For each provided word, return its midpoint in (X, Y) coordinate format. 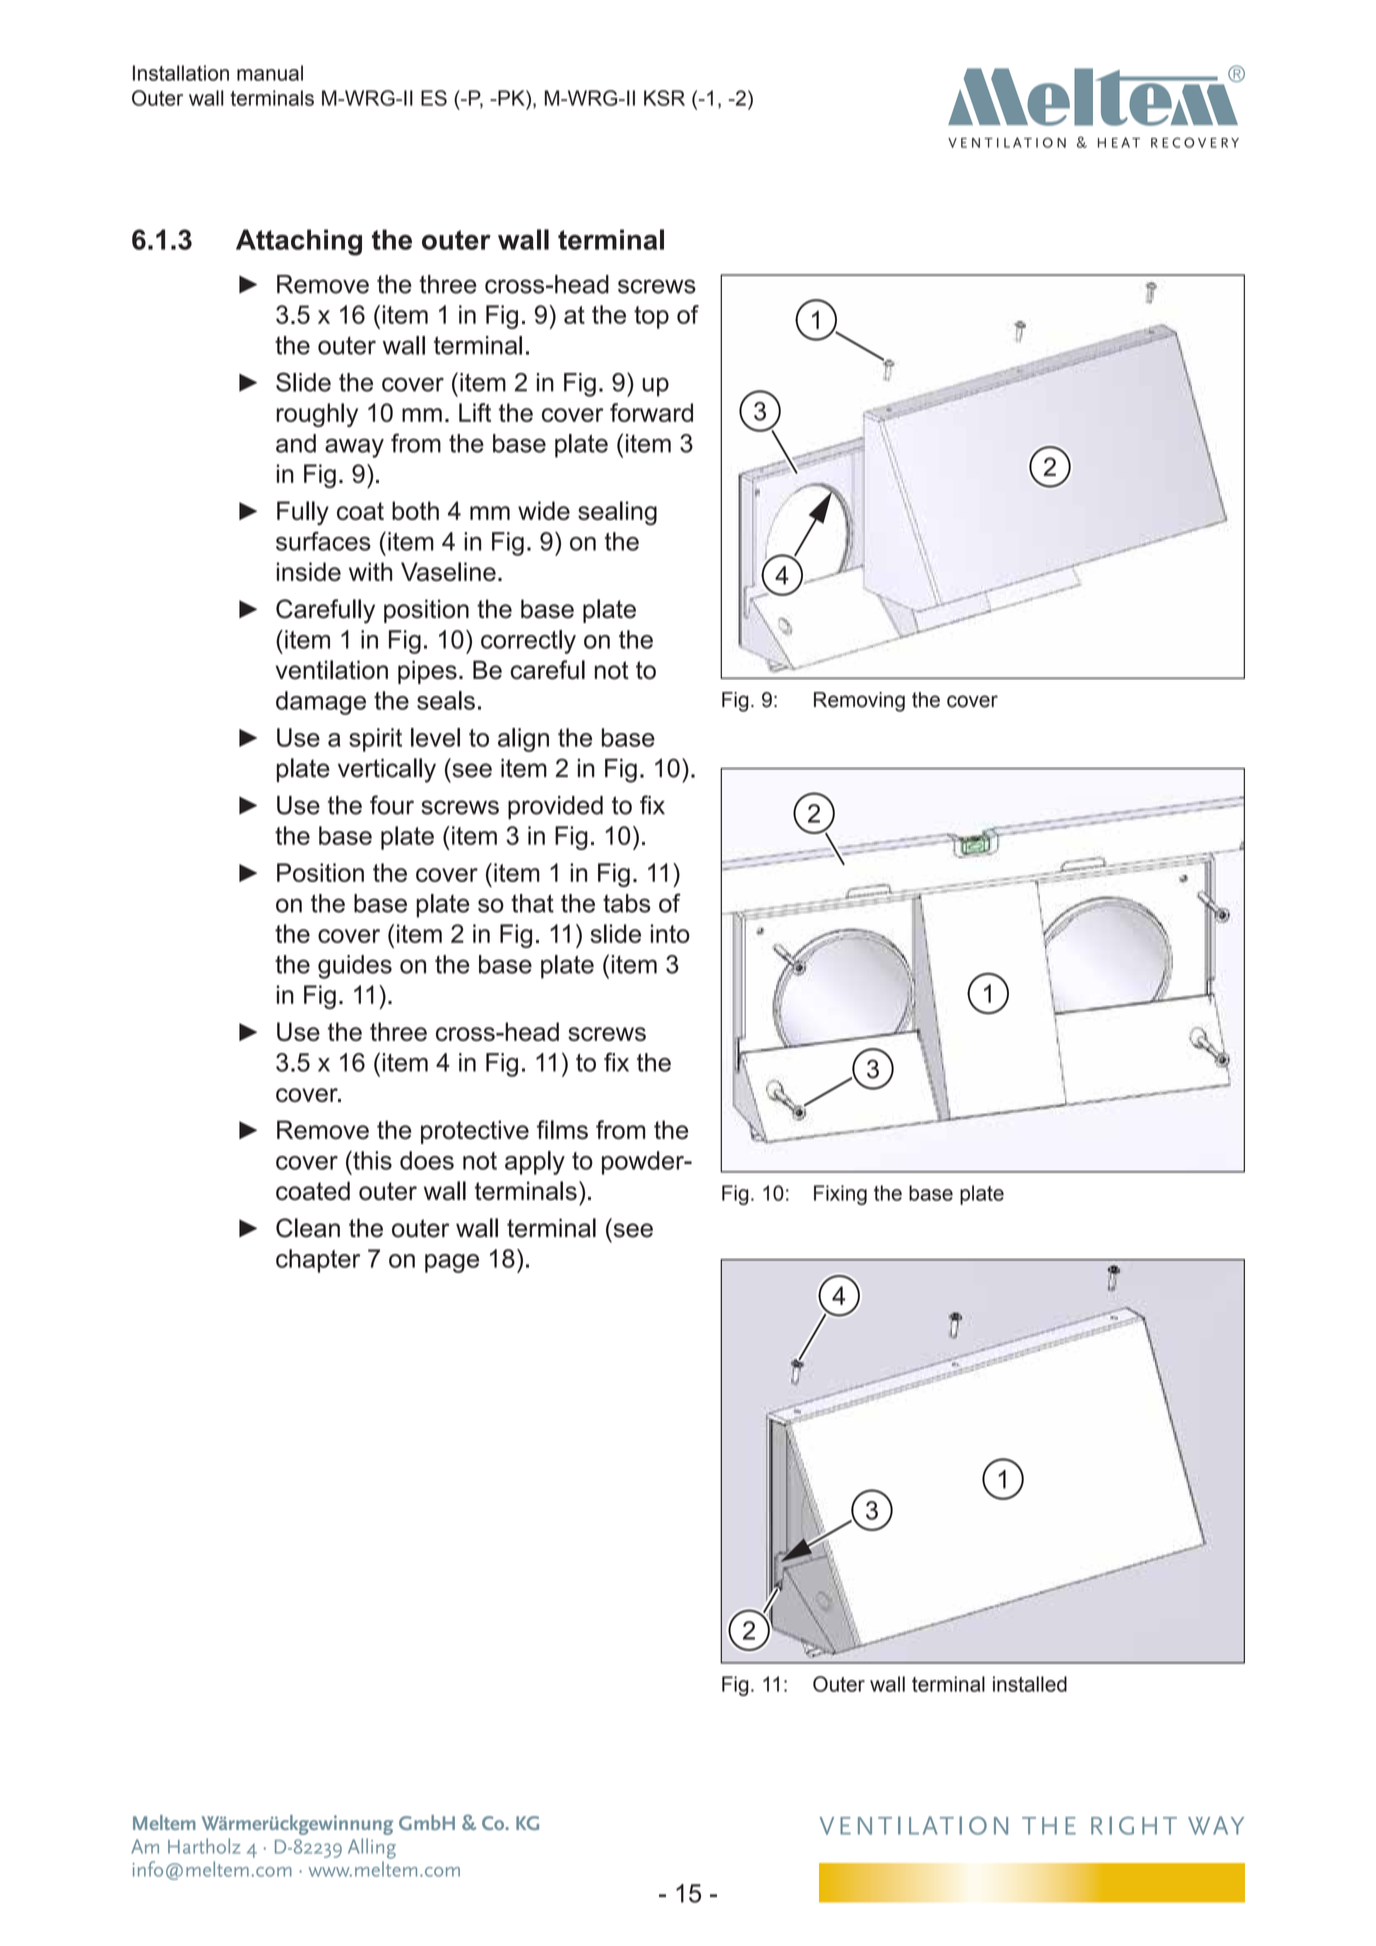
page (452, 1263)
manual (270, 73)
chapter (318, 1261)
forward (651, 412)
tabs (627, 903)
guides (355, 967)
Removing (859, 702)
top (651, 317)
